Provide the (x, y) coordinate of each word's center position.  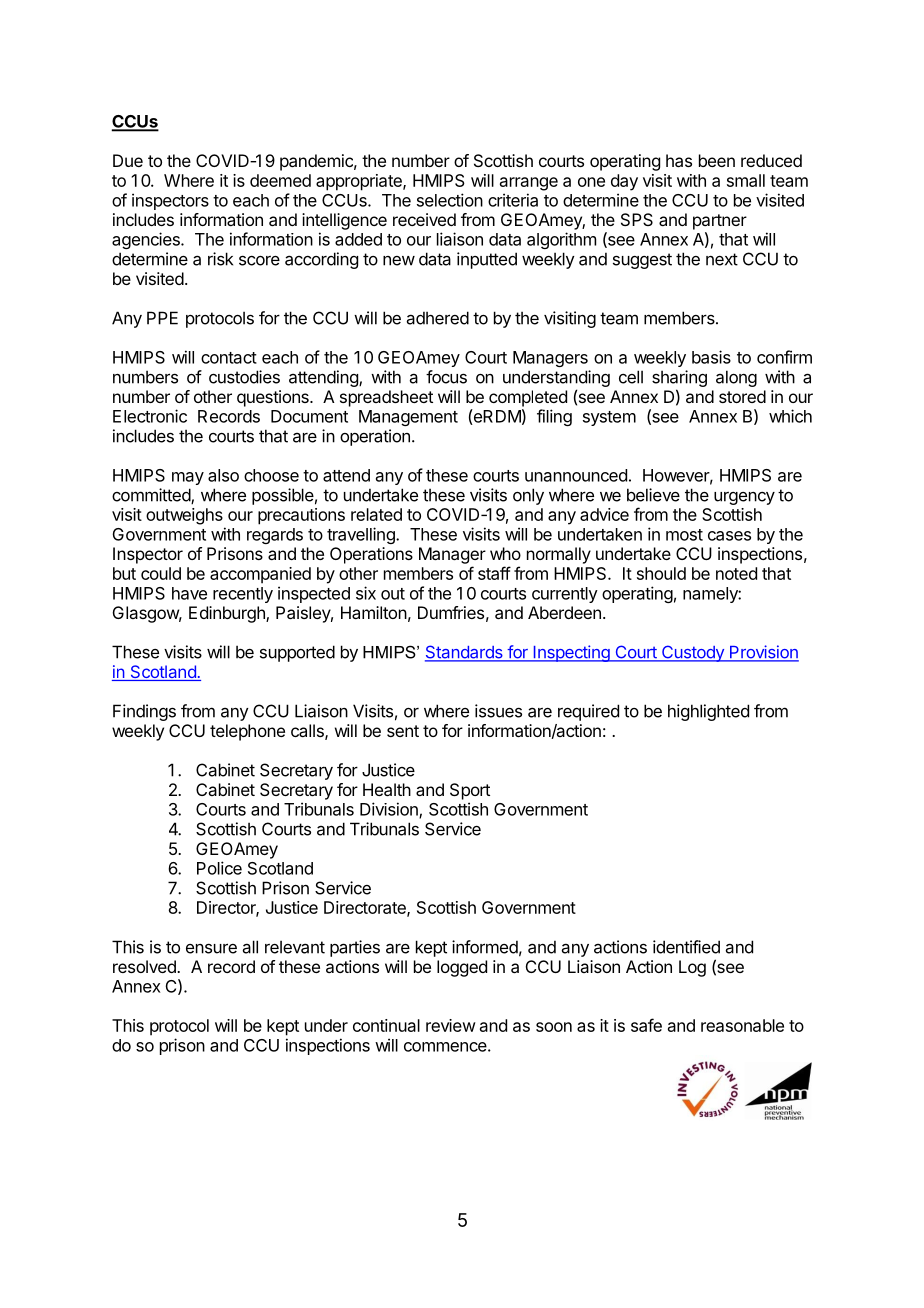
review (451, 1025)
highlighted (708, 712)
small (746, 180)
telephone (247, 732)
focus (446, 377)
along (736, 378)
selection (450, 200)
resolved (145, 966)
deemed (280, 180)
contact (229, 358)
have (189, 593)
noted (736, 573)
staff (494, 573)
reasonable (742, 1025)
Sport (470, 791)
